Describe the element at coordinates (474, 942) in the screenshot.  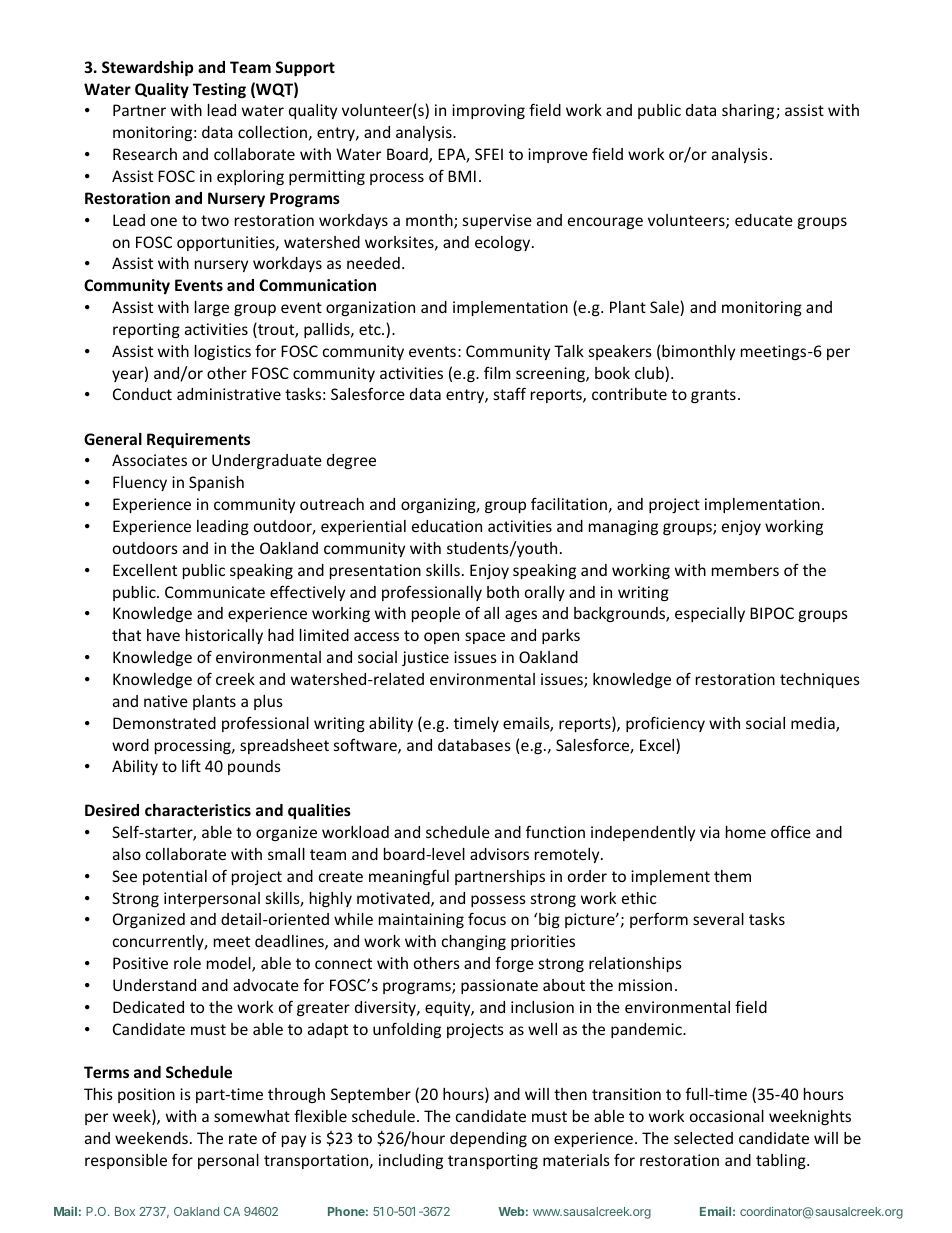
I see `changing` at that location.
